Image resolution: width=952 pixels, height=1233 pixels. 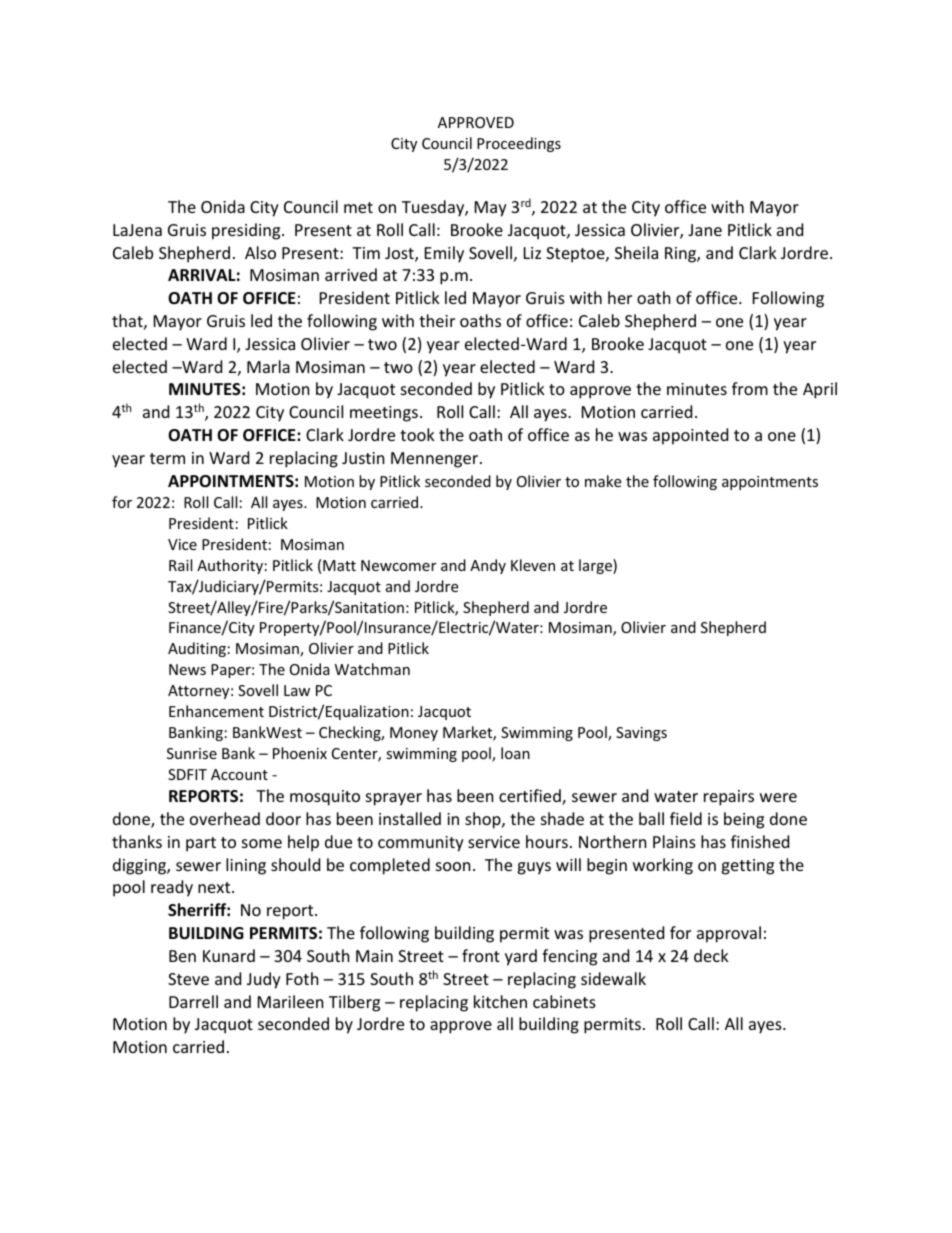 What do you see at coordinates (519, 144) in the document?
I see `Proceedings` at bounding box center [519, 144].
